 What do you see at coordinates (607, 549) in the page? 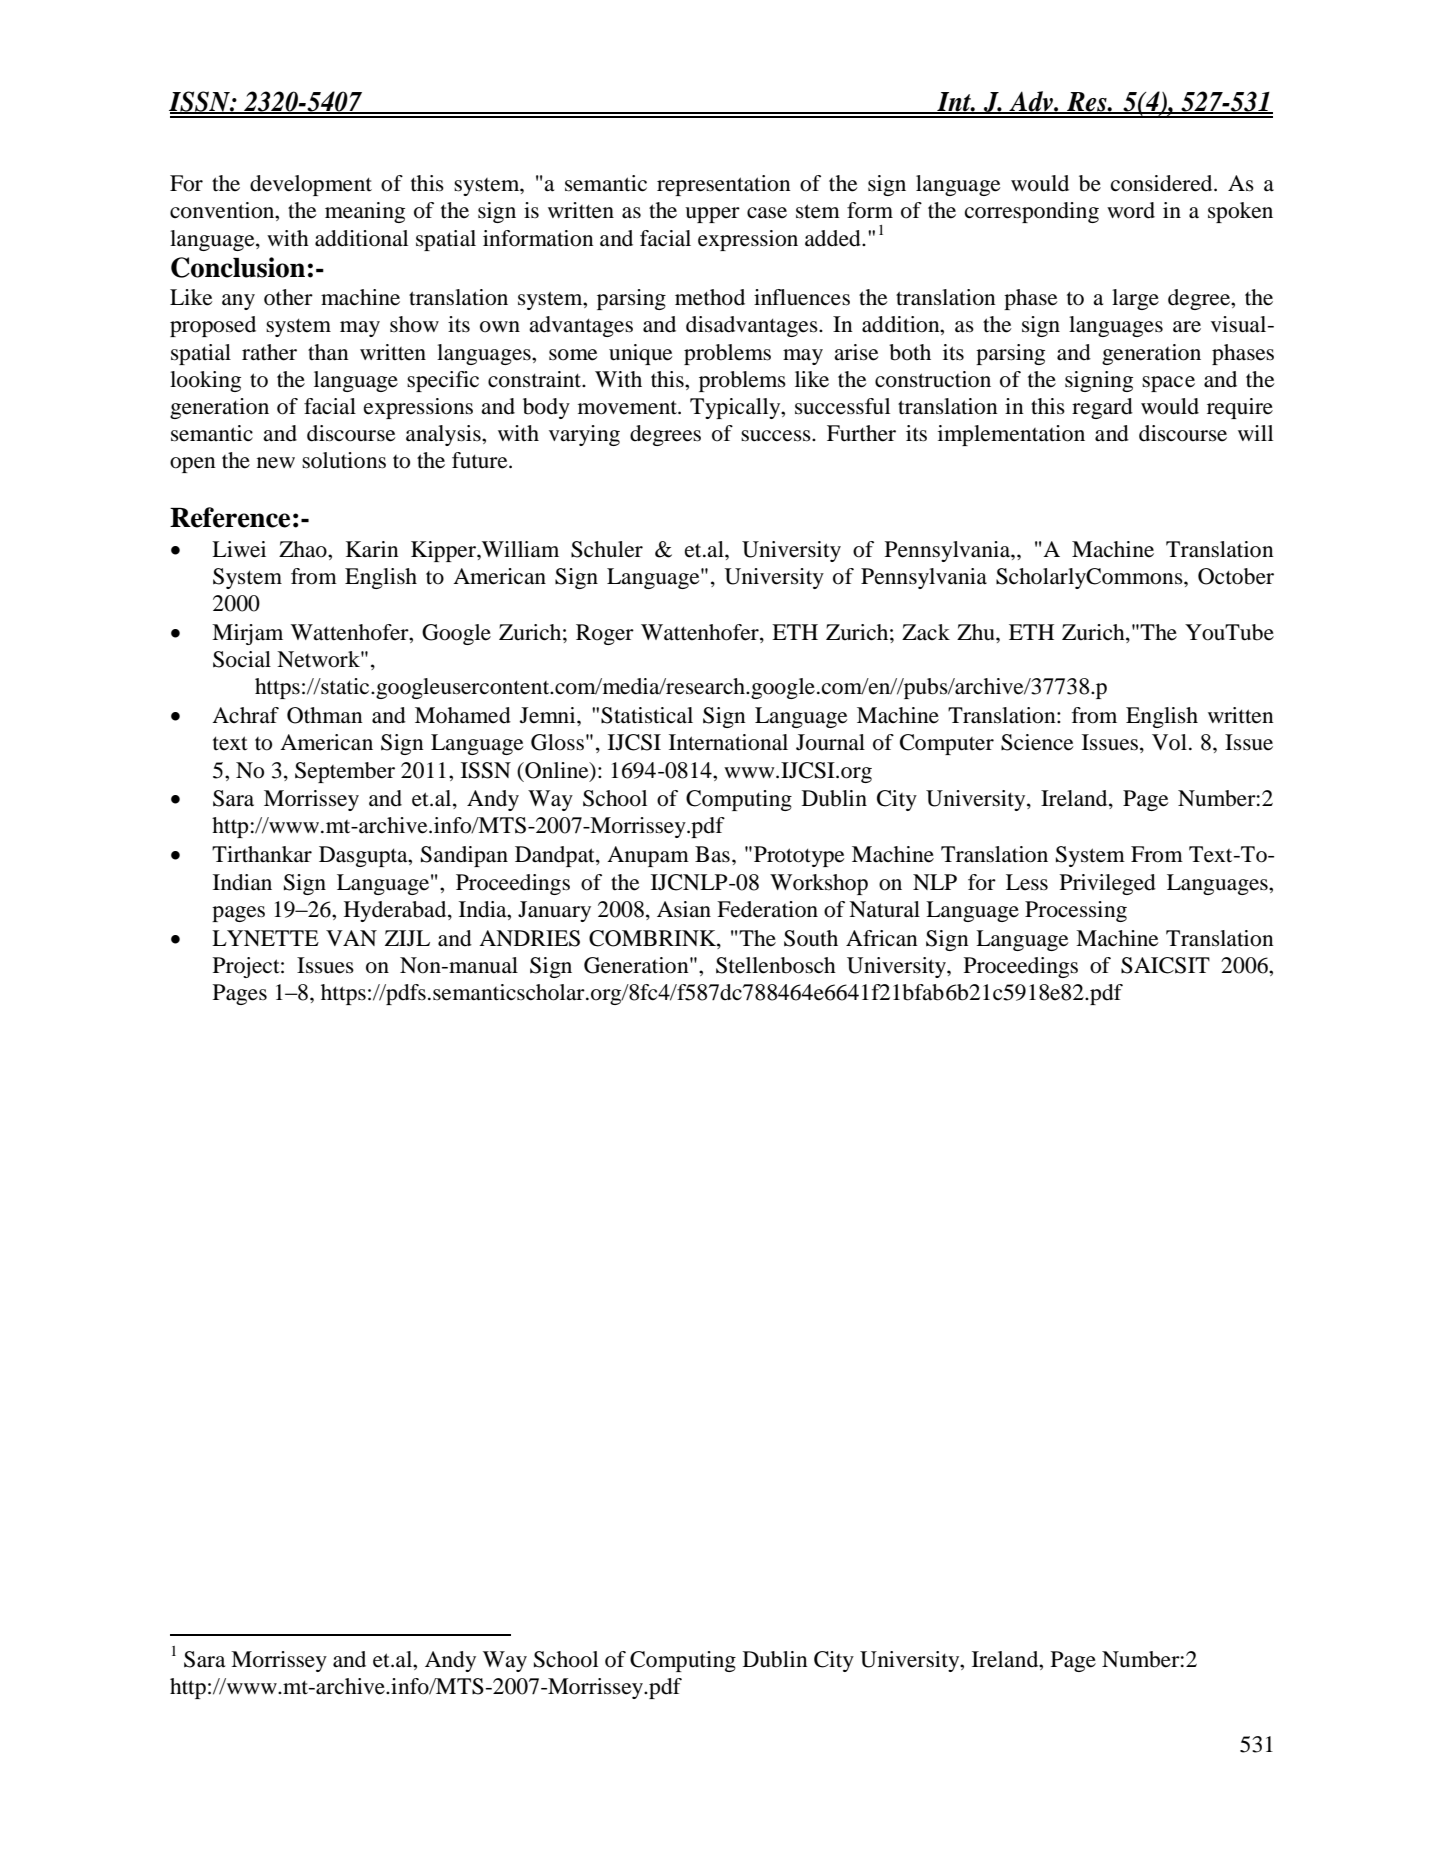
I see `Schuler` at bounding box center [607, 549].
